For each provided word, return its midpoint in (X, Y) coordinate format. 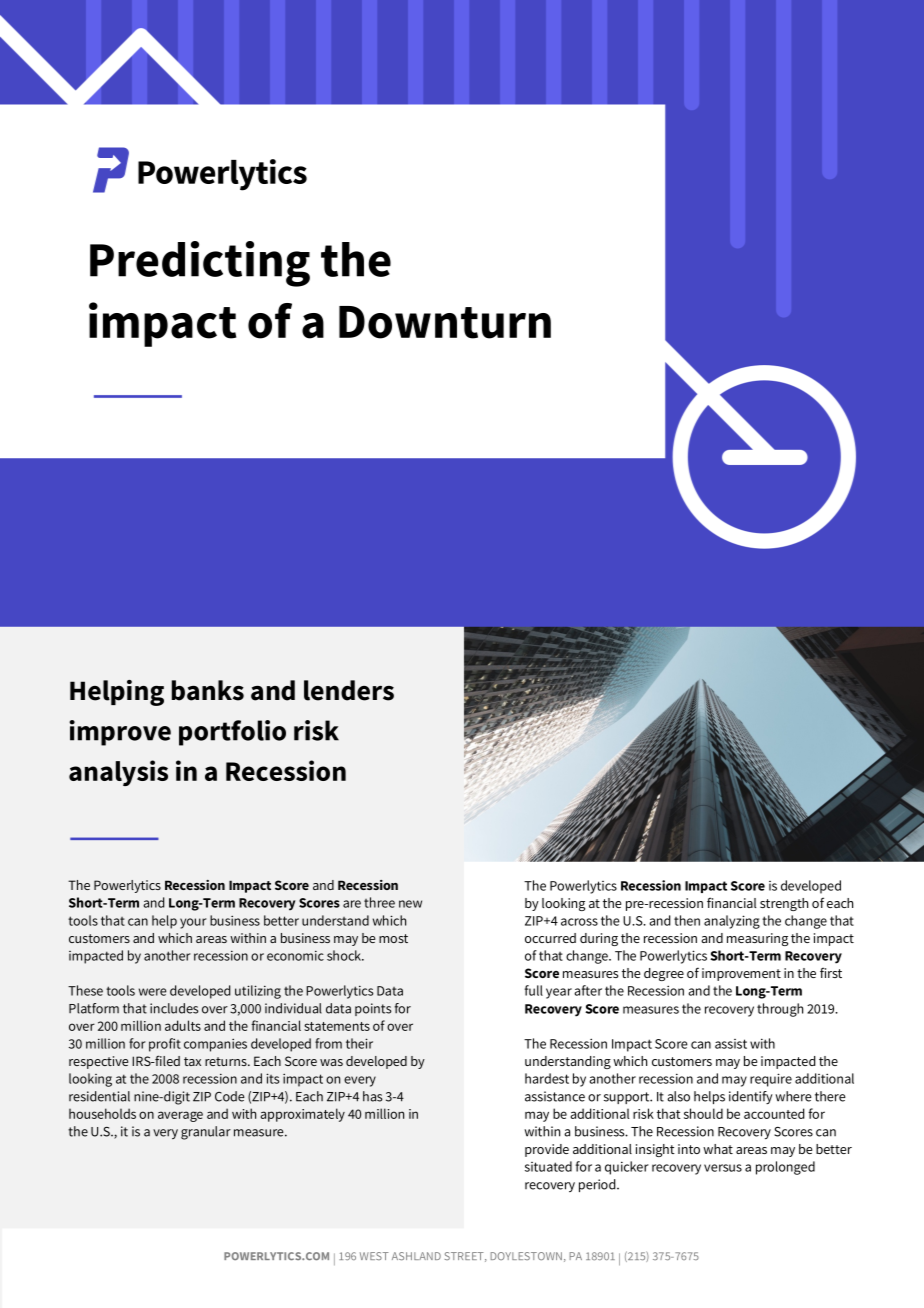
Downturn (445, 322)
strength (784, 904)
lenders (349, 690)
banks (208, 690)
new (410, 904)
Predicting (200, 264)
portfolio (232, 733)
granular (206, 1133)
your (193, 923)
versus (723, 1168)
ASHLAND (416, 1256)
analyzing (732, 922)
